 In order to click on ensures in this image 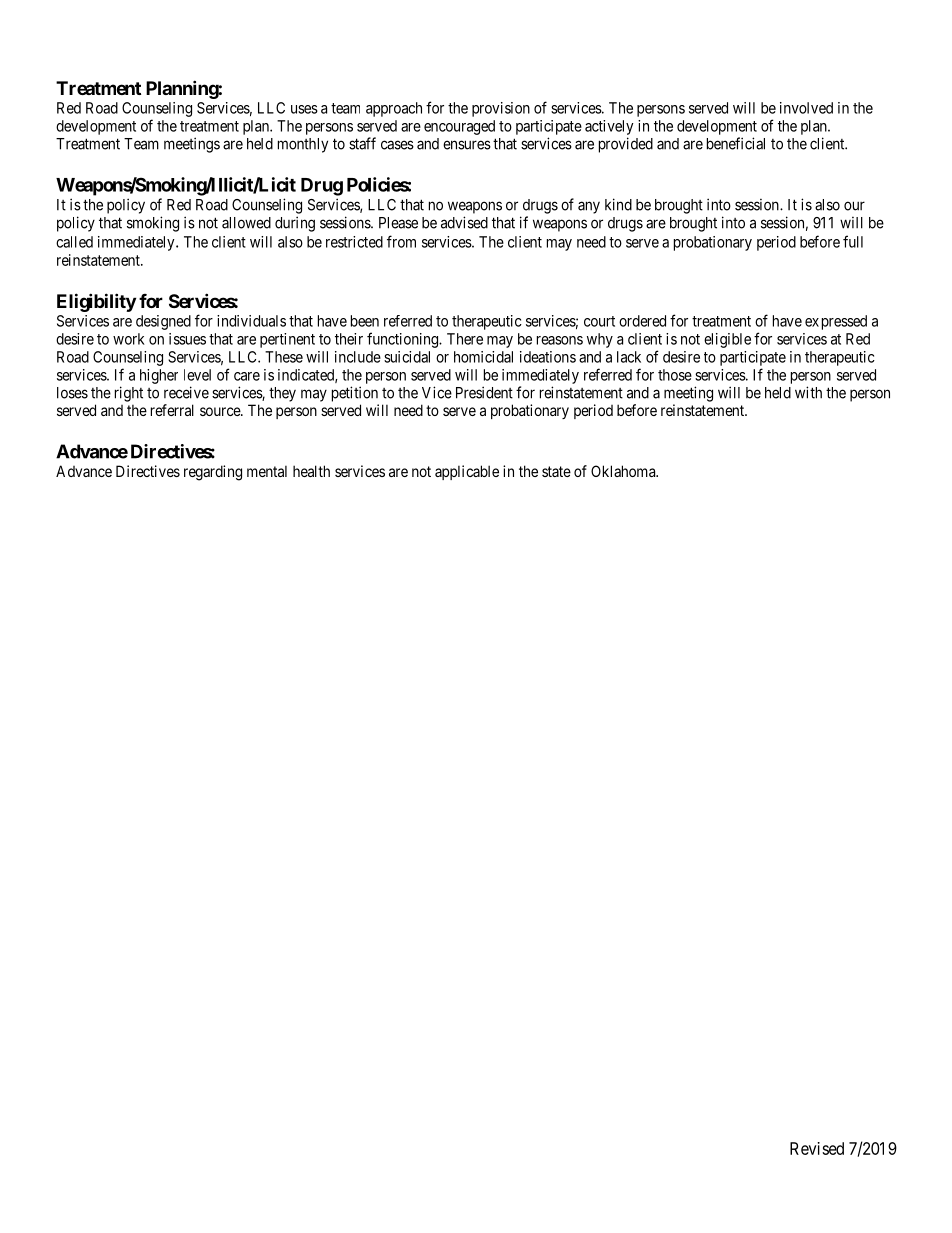, I will do `click(467, 145)`.
